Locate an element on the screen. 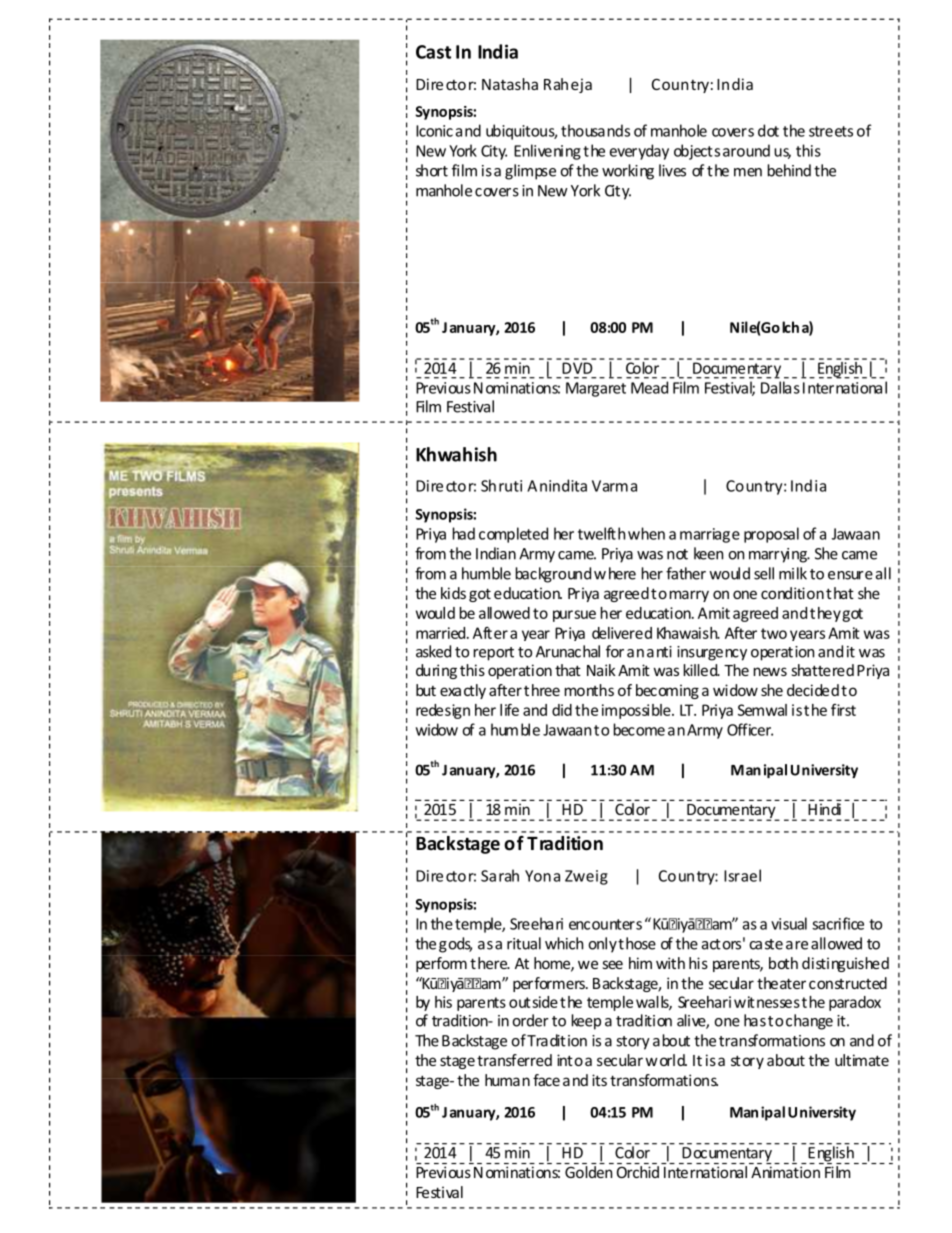  report is located at coordinates (494, 654).
